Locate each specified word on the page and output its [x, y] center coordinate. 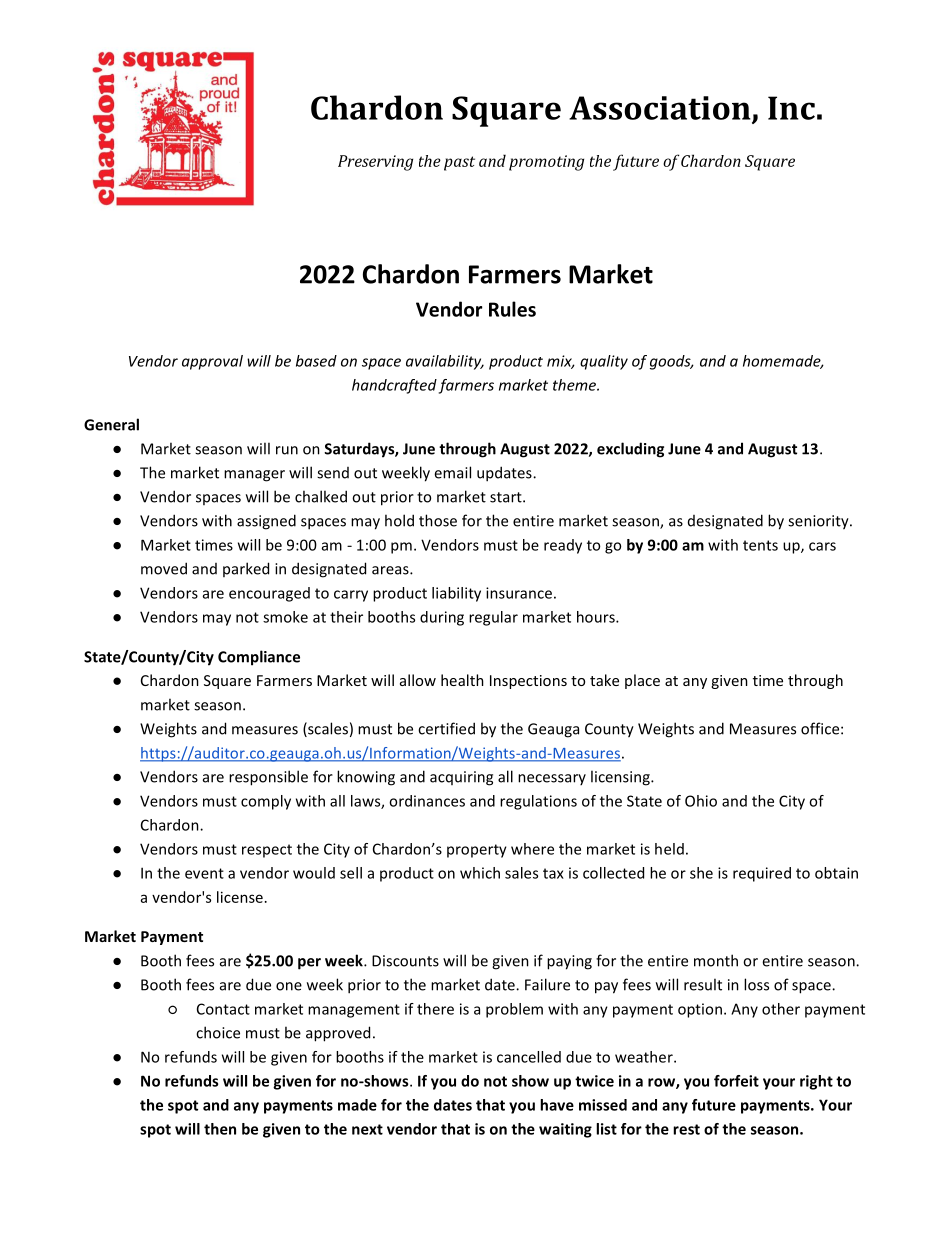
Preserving [375, 163]
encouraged [269, 594]
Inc [791, 108]
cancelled [529, 1057]
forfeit [736, 1081]
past [459, 163]
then [220, 1129]
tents [760, 545]
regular [493, 618]
